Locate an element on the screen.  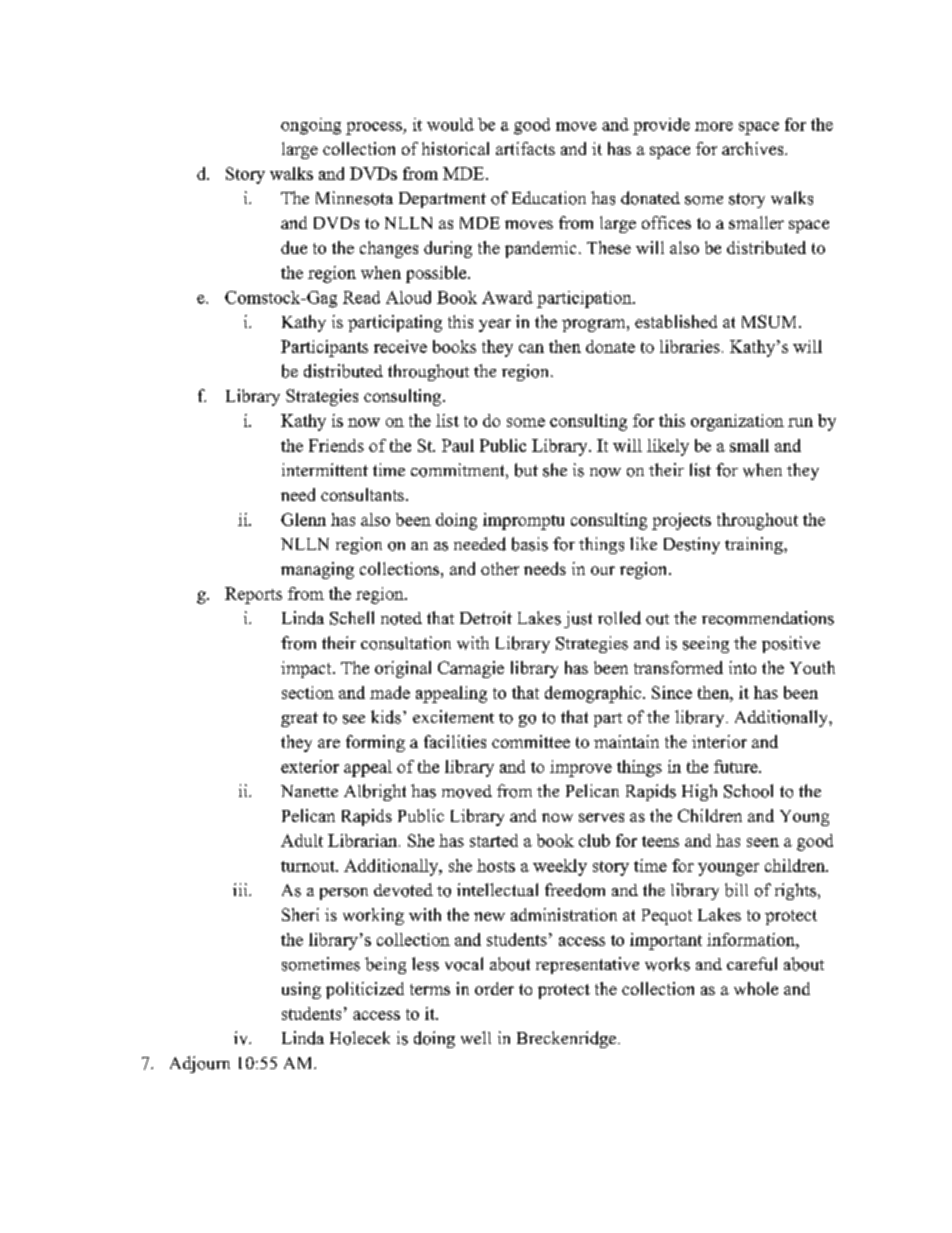
great is located at coordinates (299, 719).
